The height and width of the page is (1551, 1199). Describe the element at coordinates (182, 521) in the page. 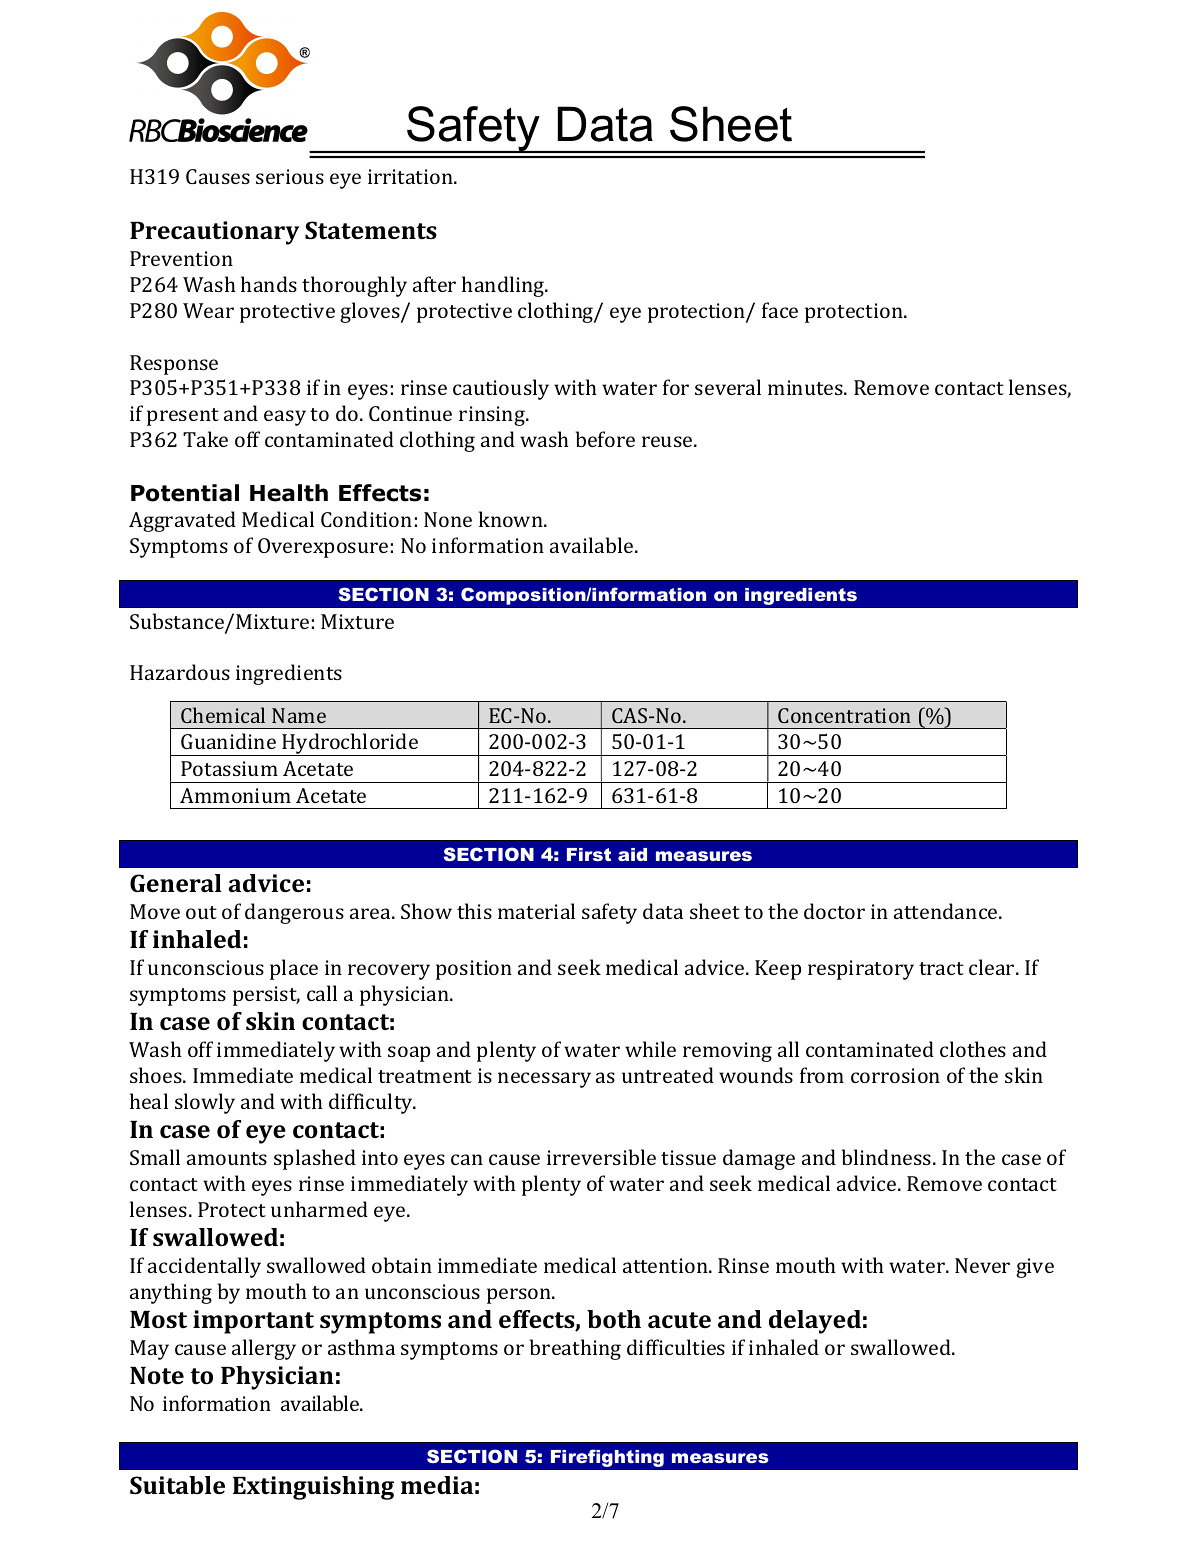

I see `Aggravated` at that location.
